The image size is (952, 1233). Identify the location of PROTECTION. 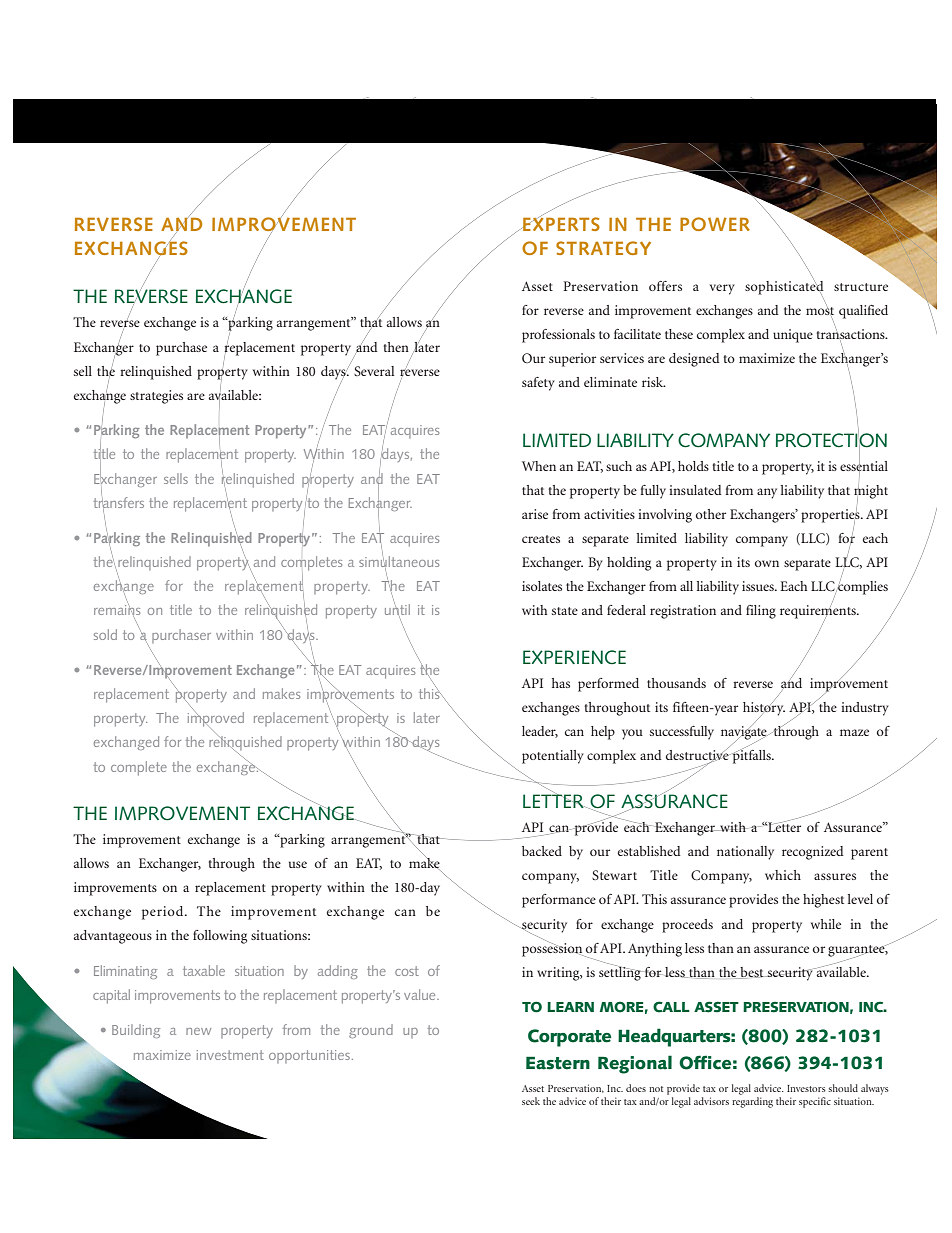
(831, 440).
